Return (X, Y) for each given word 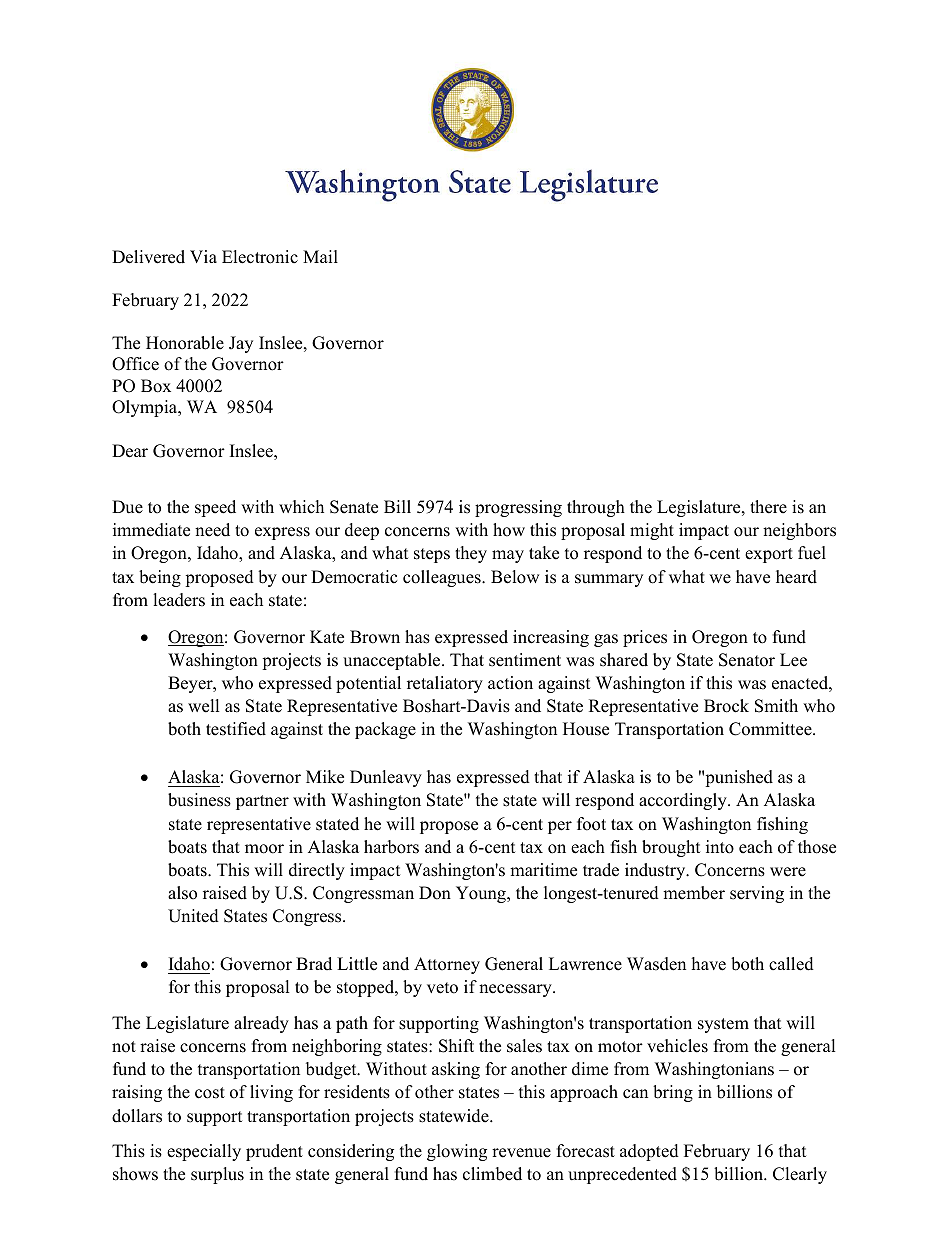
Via (203, 256)
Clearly (800, 1175)
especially (204, 1152)
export (769, 555)
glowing (457, 1152)
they (471, 554)
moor (264, 849)
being (160, 578)
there (768, 507)
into (720, 847)
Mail (320, 256)
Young (482, 894)
